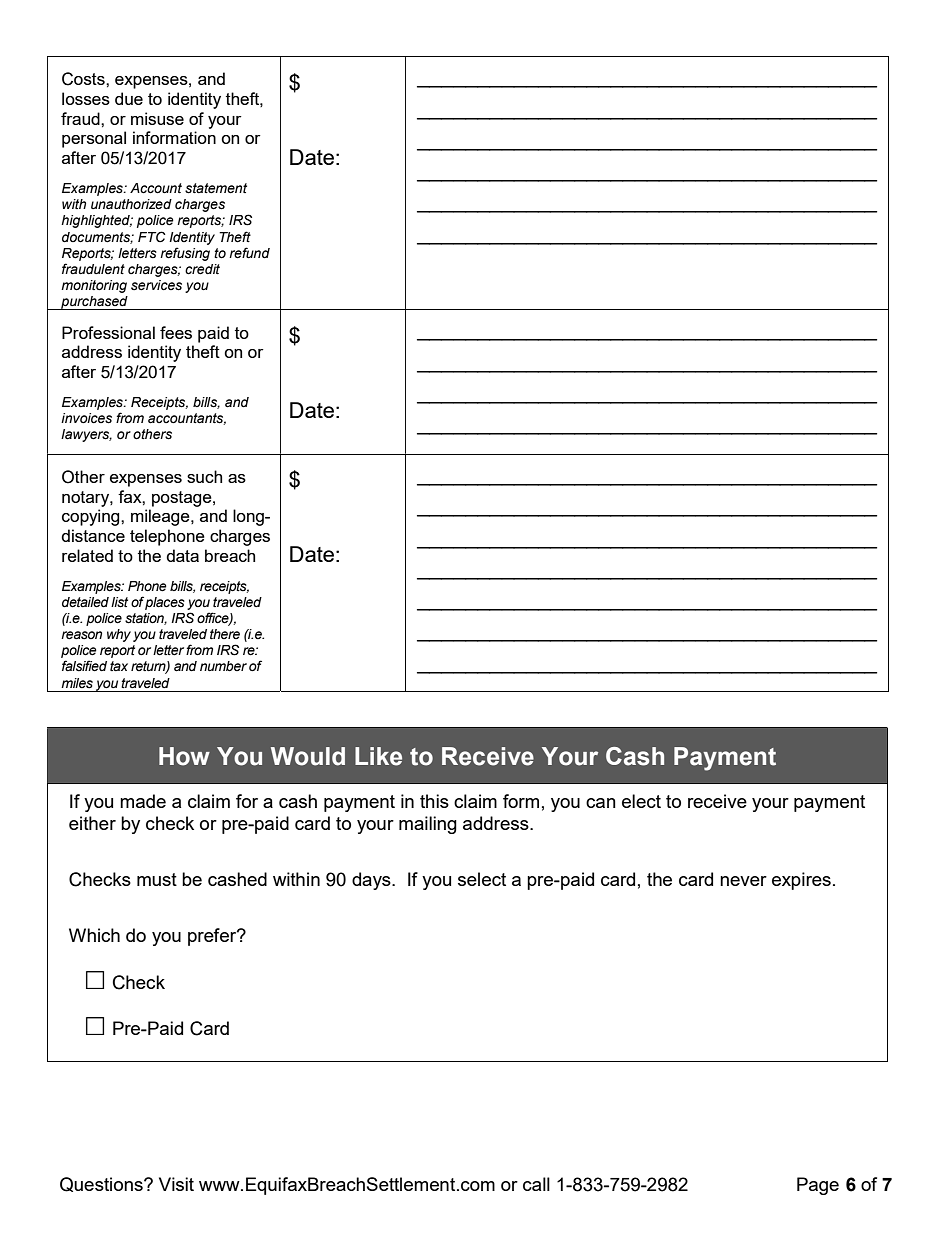 The image size is (952, 1233). What do you see at coordinates (176, 1184) in the screenshot?
I see `Visit` at bounding box center [176, 1184].
